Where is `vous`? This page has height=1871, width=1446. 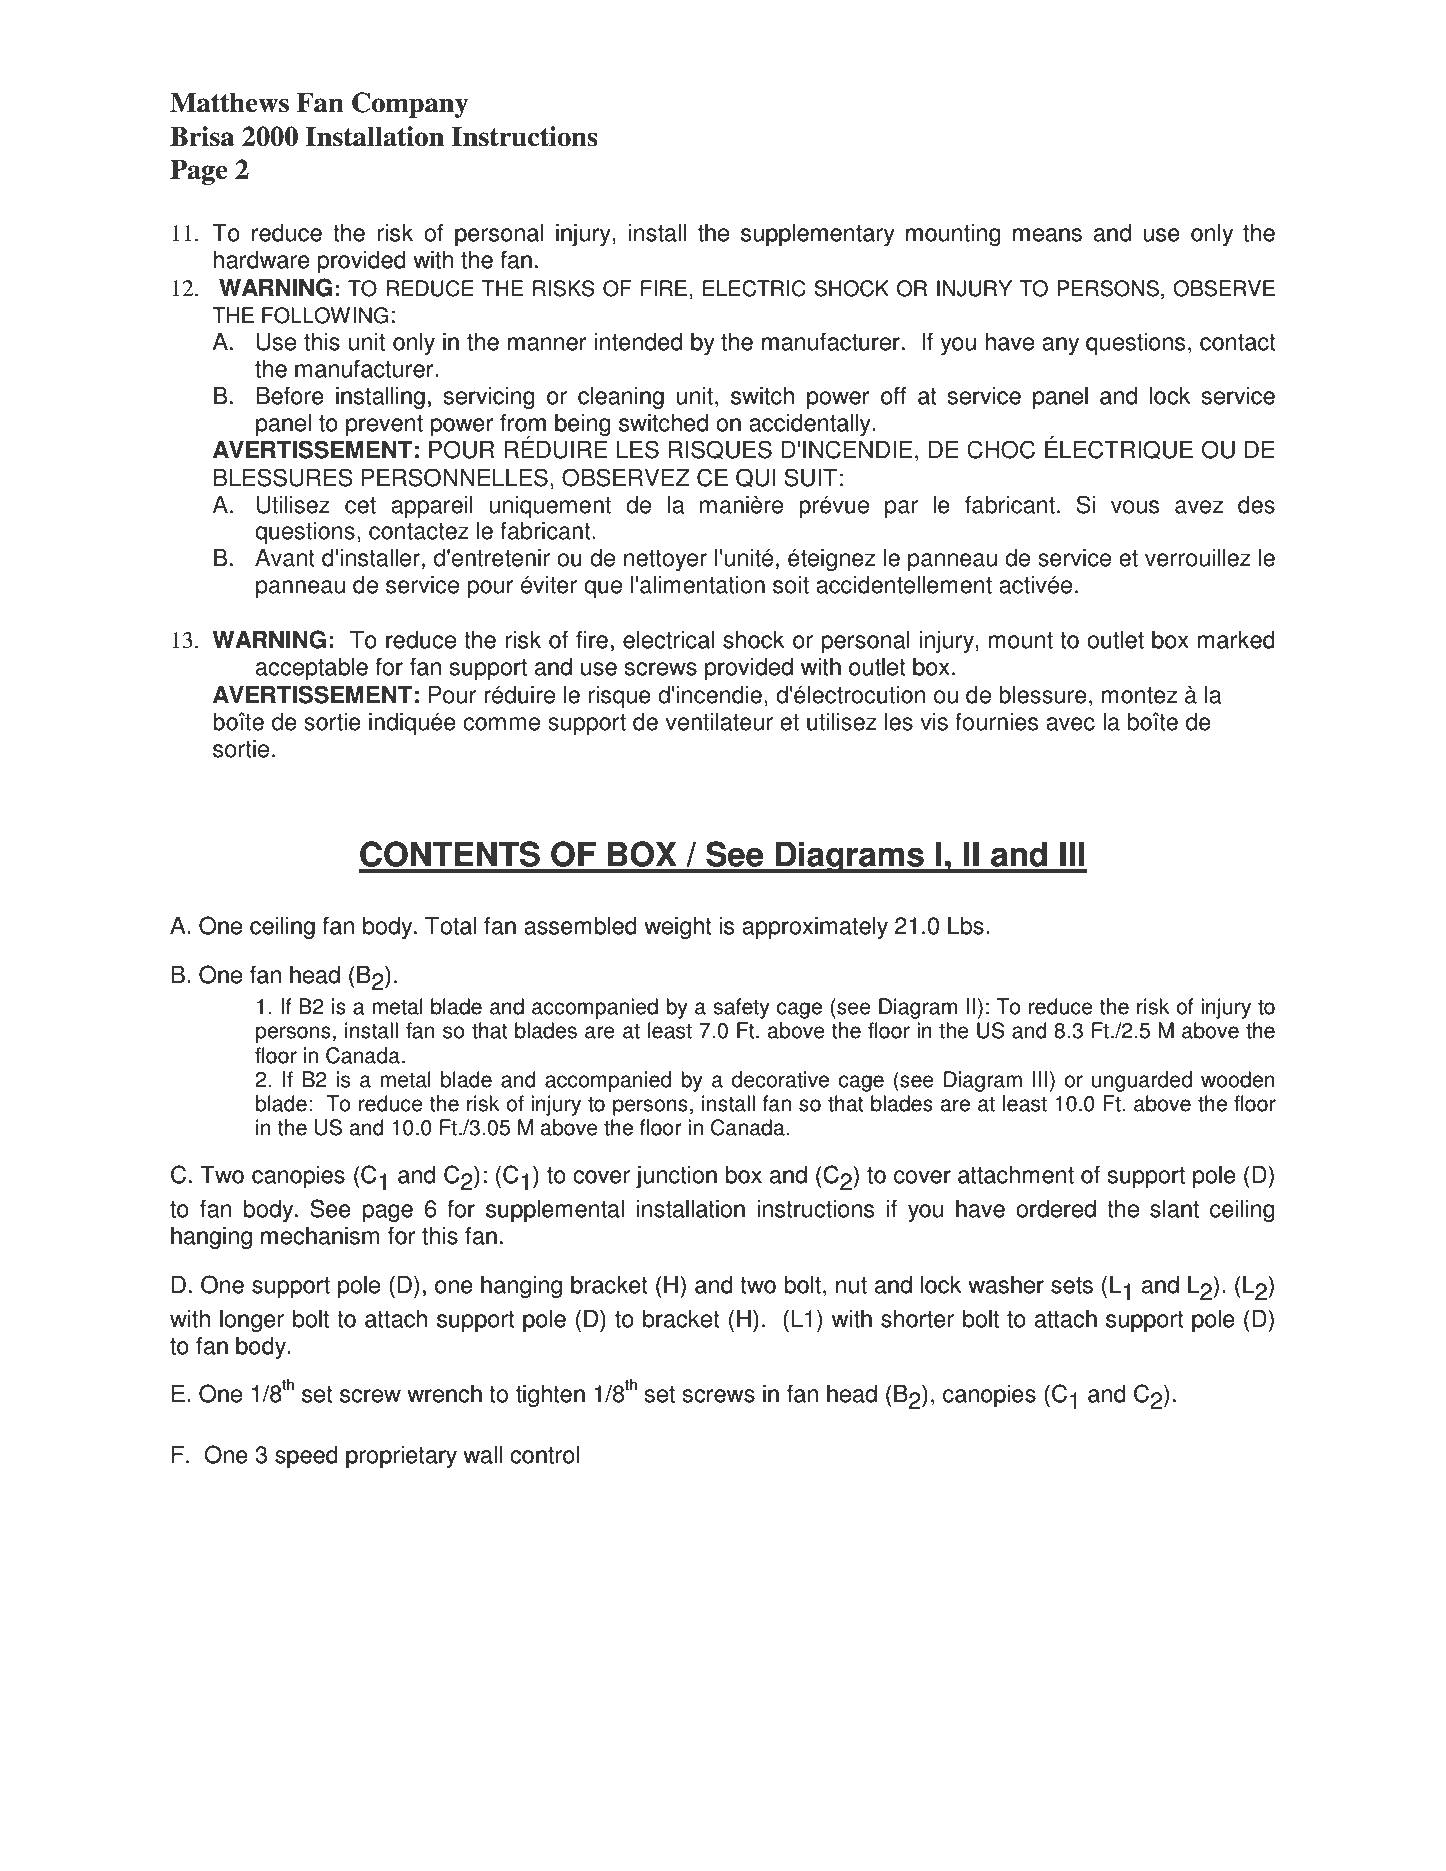 vous is located at coordinates (1135, 507).
